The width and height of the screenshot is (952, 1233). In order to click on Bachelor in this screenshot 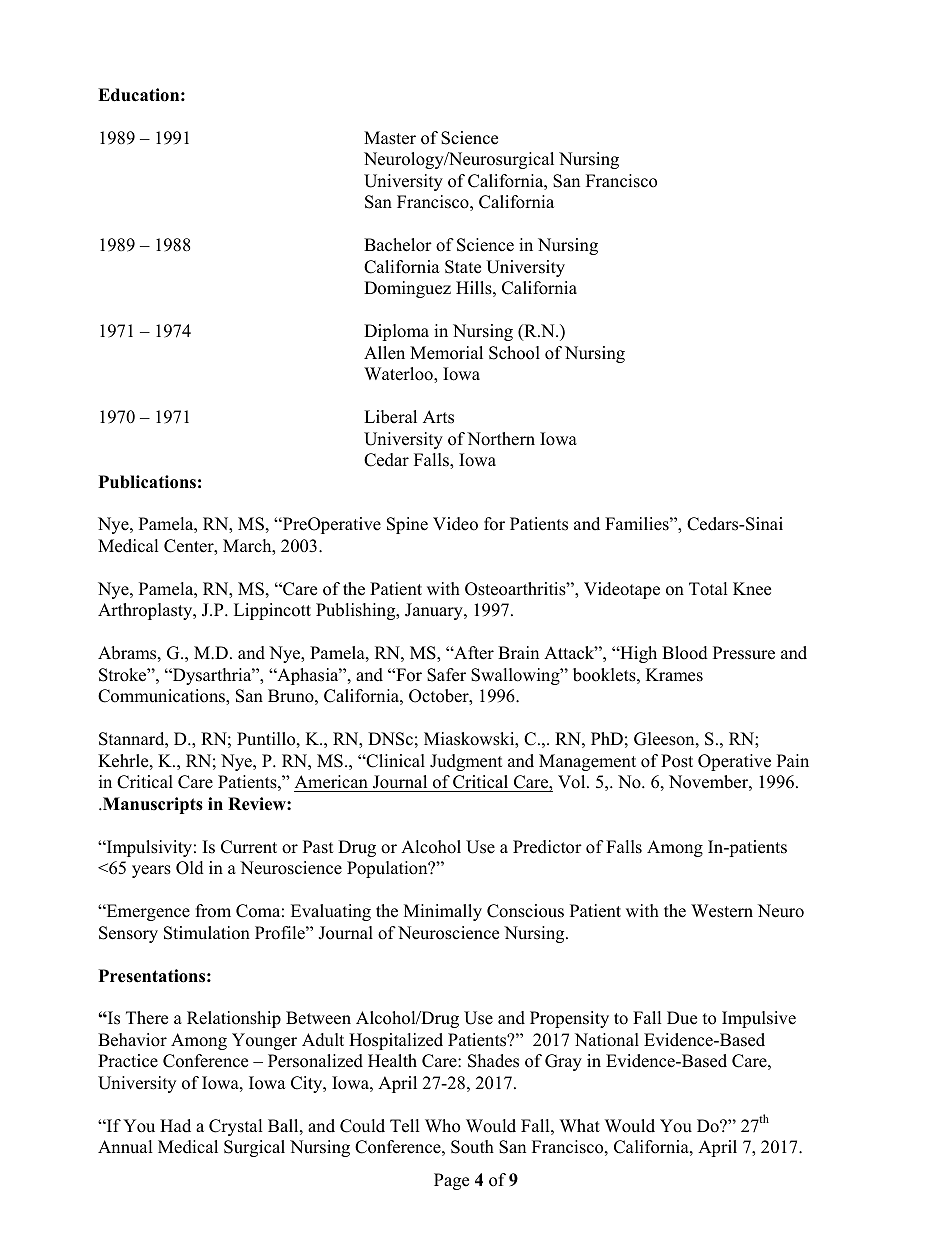, I will do `click(398, 245)`.
